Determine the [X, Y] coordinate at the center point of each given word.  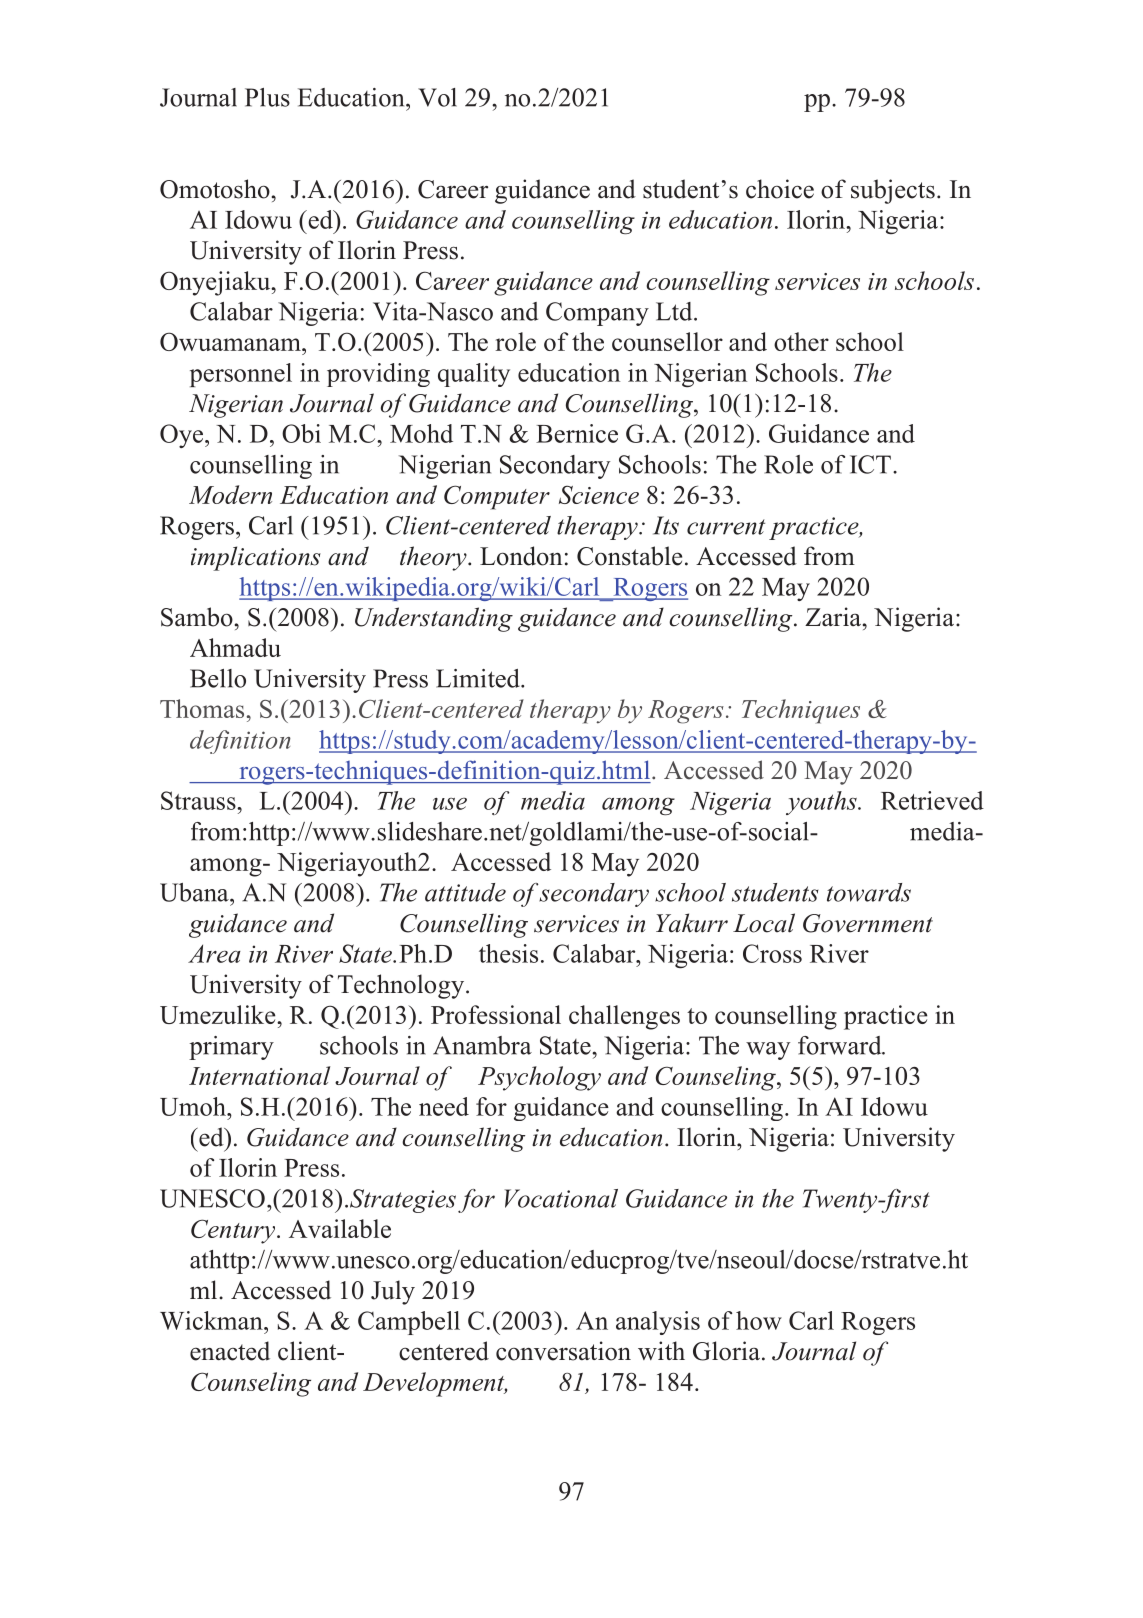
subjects [893, 191]
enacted [230, 1351]
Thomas [203, 708]
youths [822, 803]
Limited [479, 678]
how [759, 1320]
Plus [267, 97]
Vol [437, 97]
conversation [563, 1351]
